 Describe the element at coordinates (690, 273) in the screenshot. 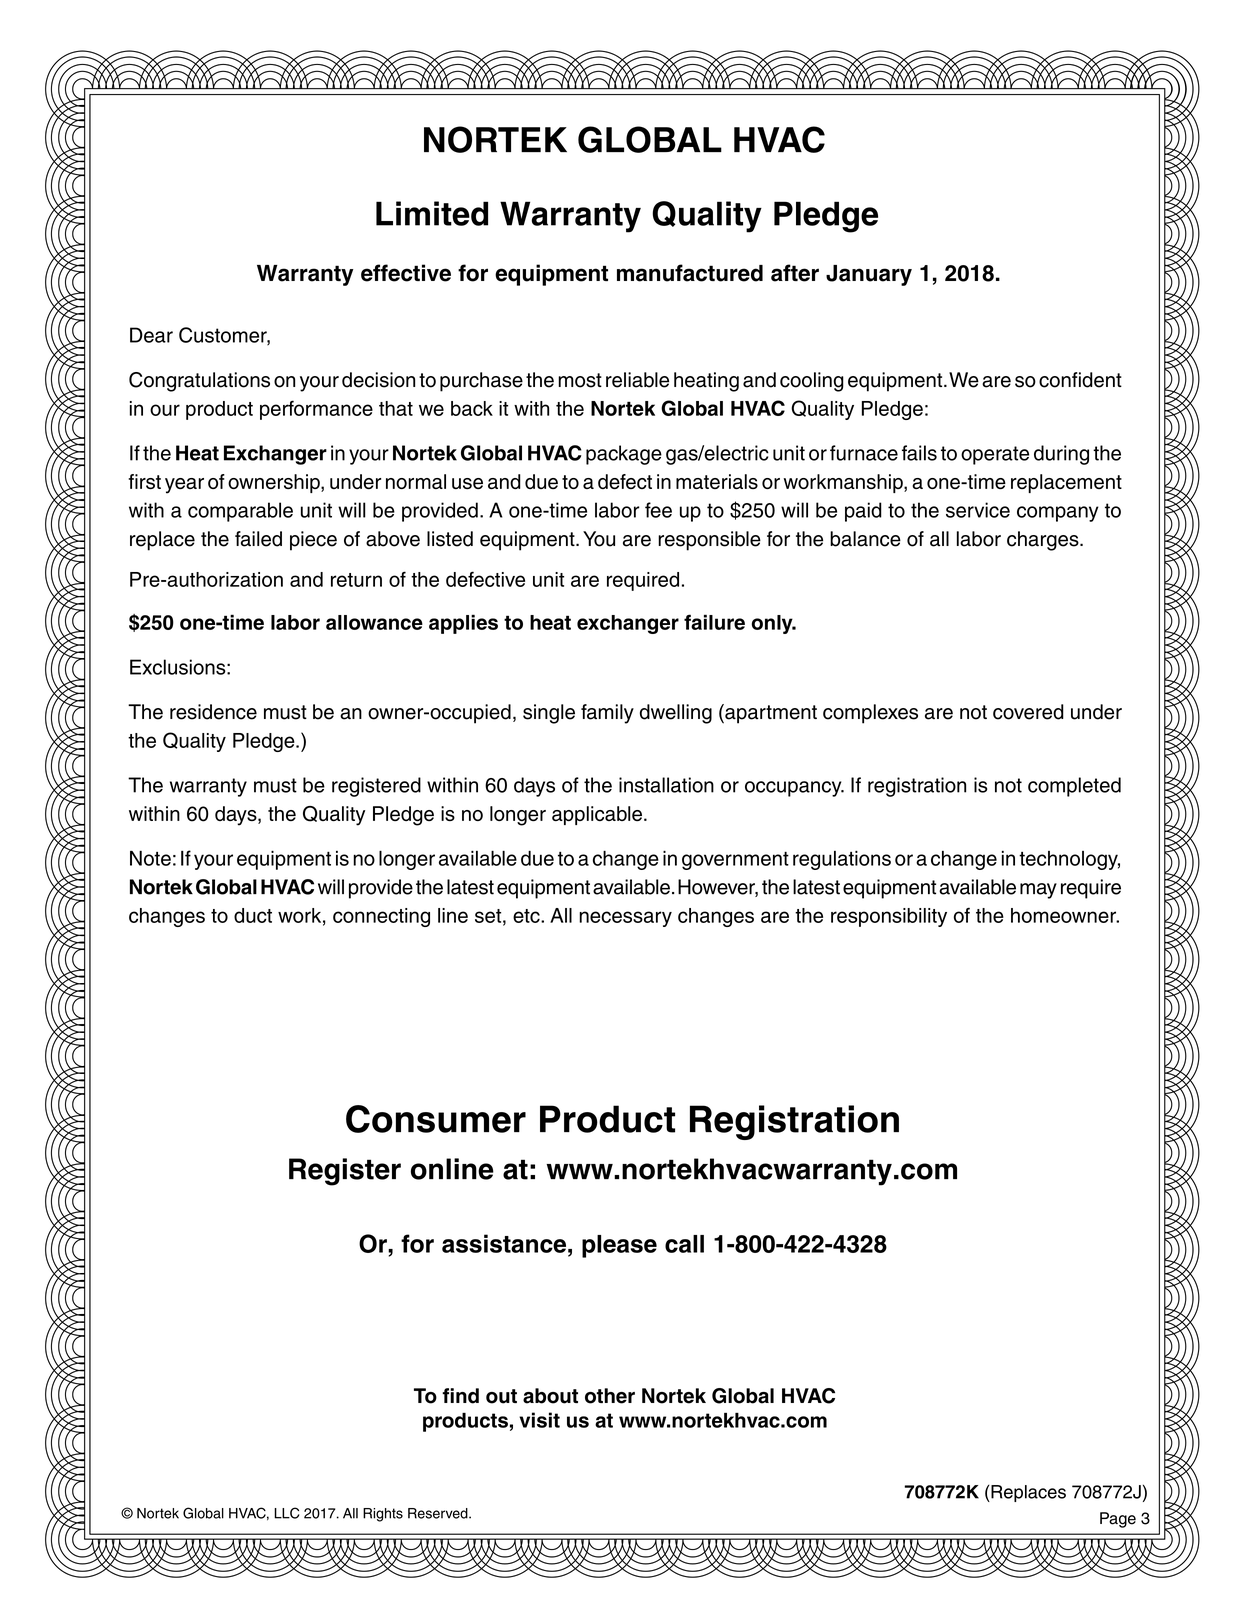

I see `manufactured` at that location.
